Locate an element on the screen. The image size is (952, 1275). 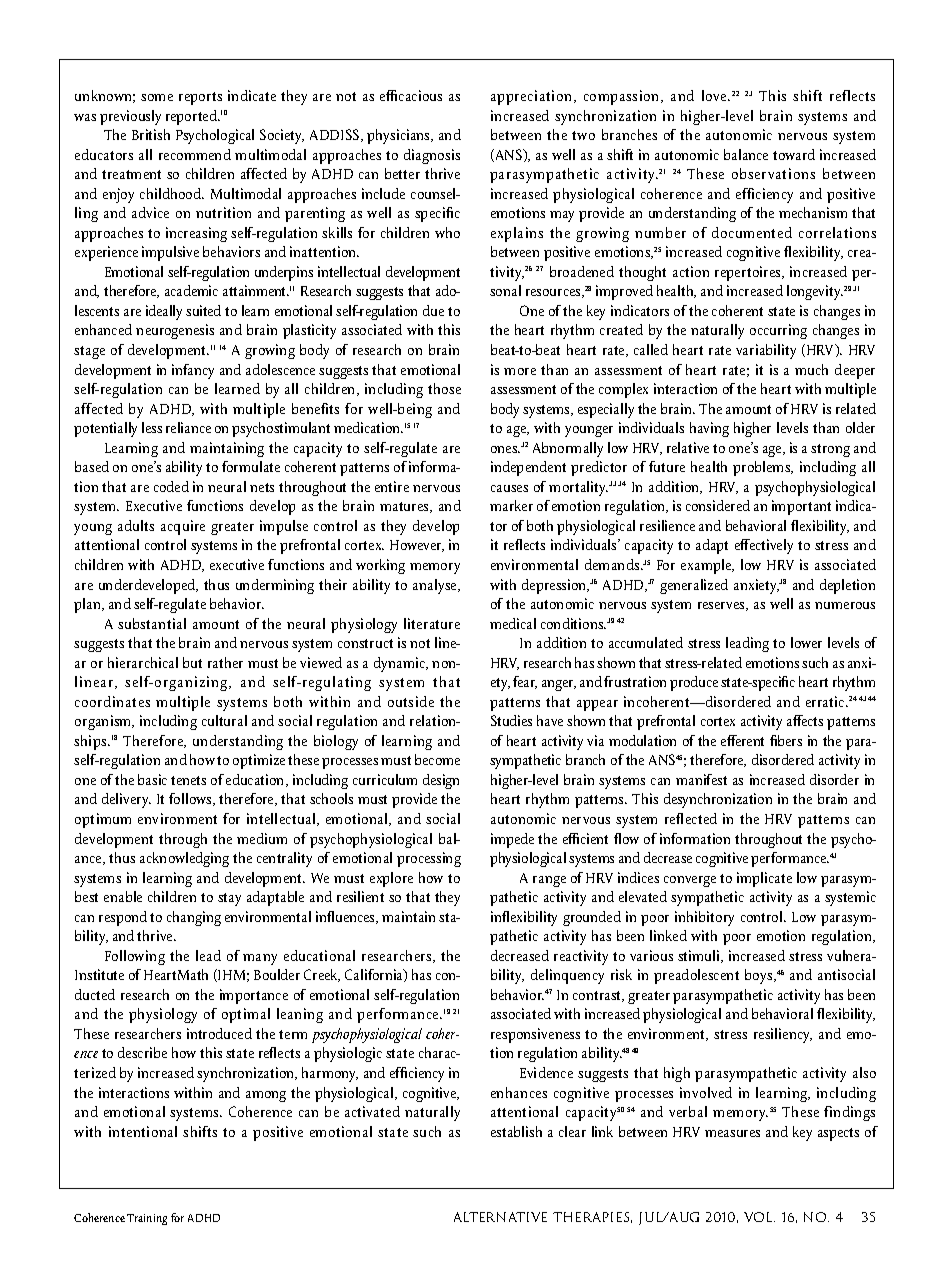
diagnosis is located at coordinates (432, 156).
